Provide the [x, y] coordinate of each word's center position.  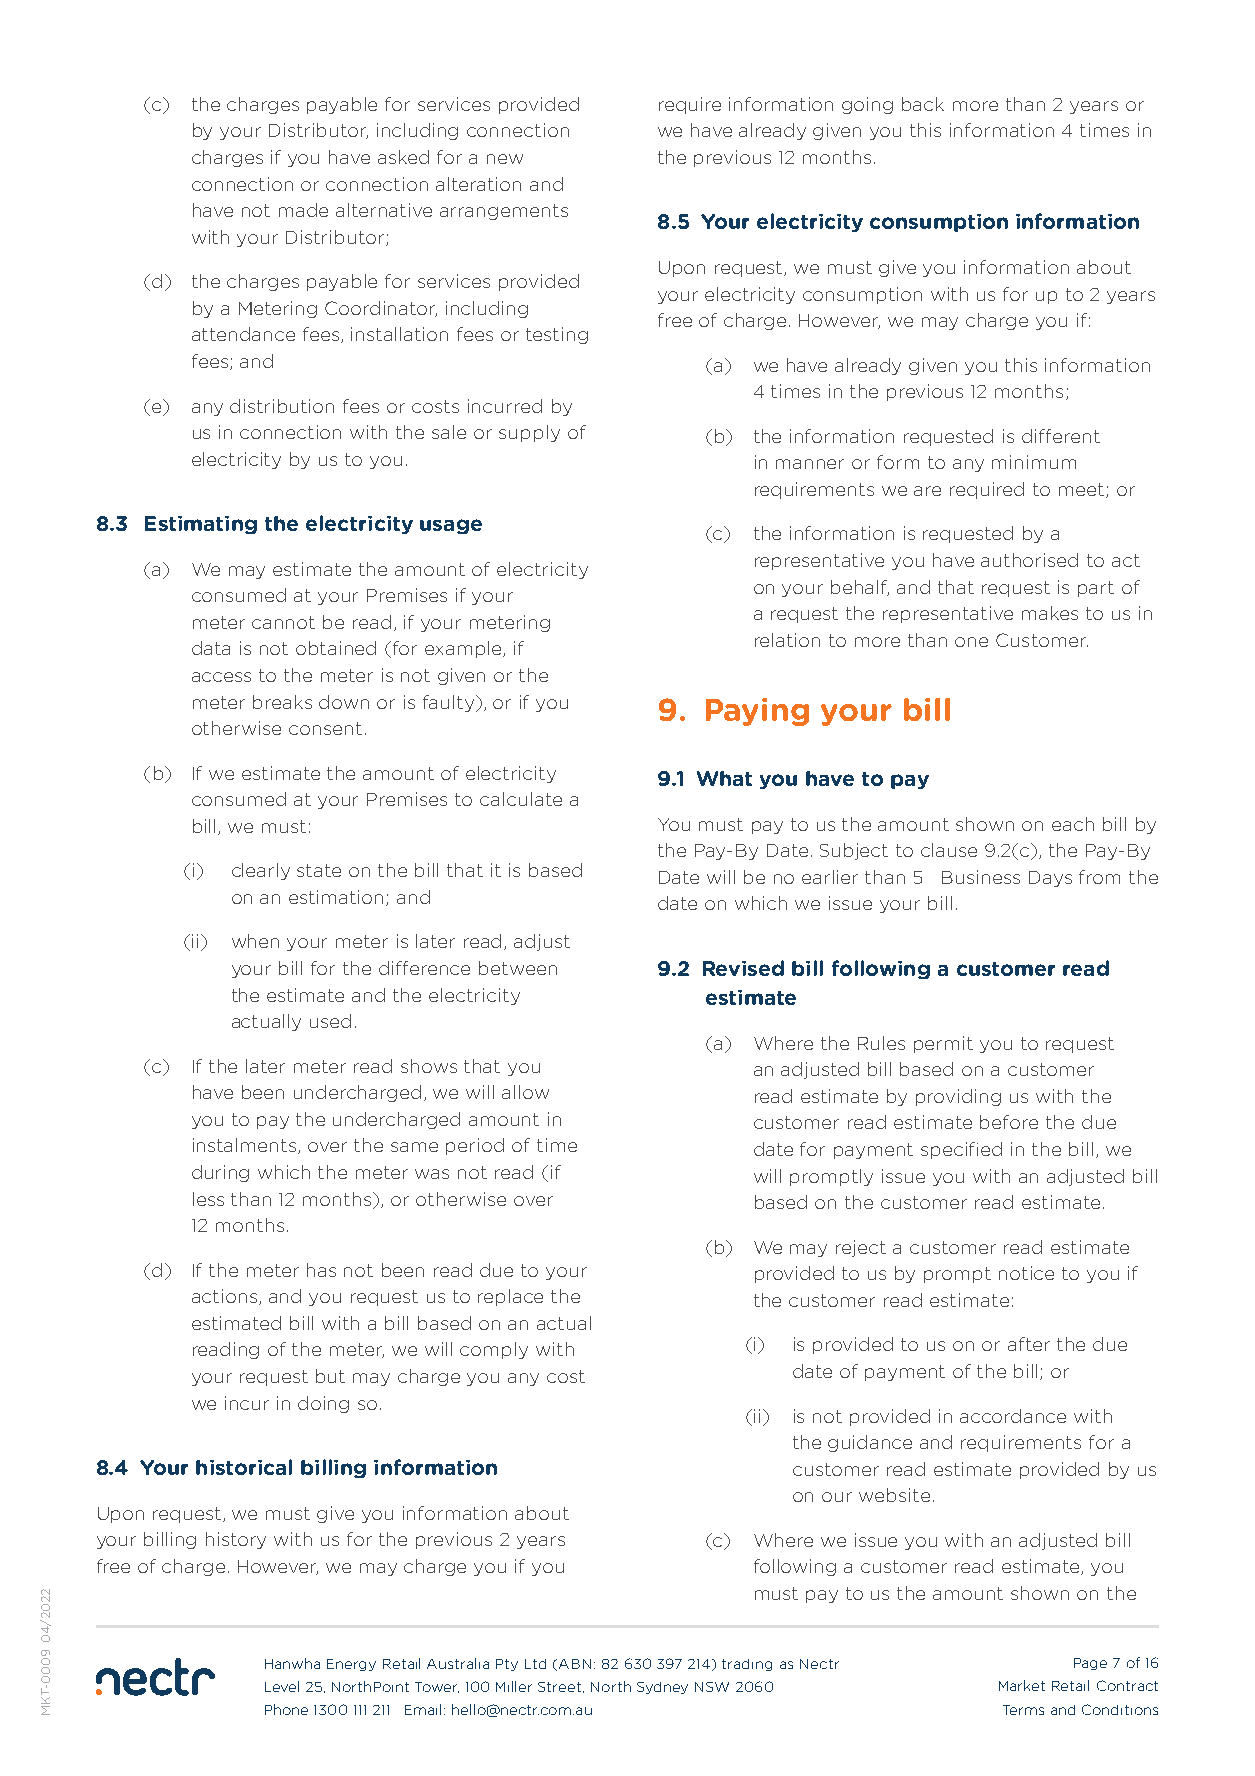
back [923, 104]
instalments [246, 1146]
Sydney [662, 1688]
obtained [336, 648]
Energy [351, 1665]
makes [1050, 613]
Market [1022, 1685]
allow [525, 1092]
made [303, 210]
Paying [757, 712]
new [505, 159]
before [1009, 1122]
